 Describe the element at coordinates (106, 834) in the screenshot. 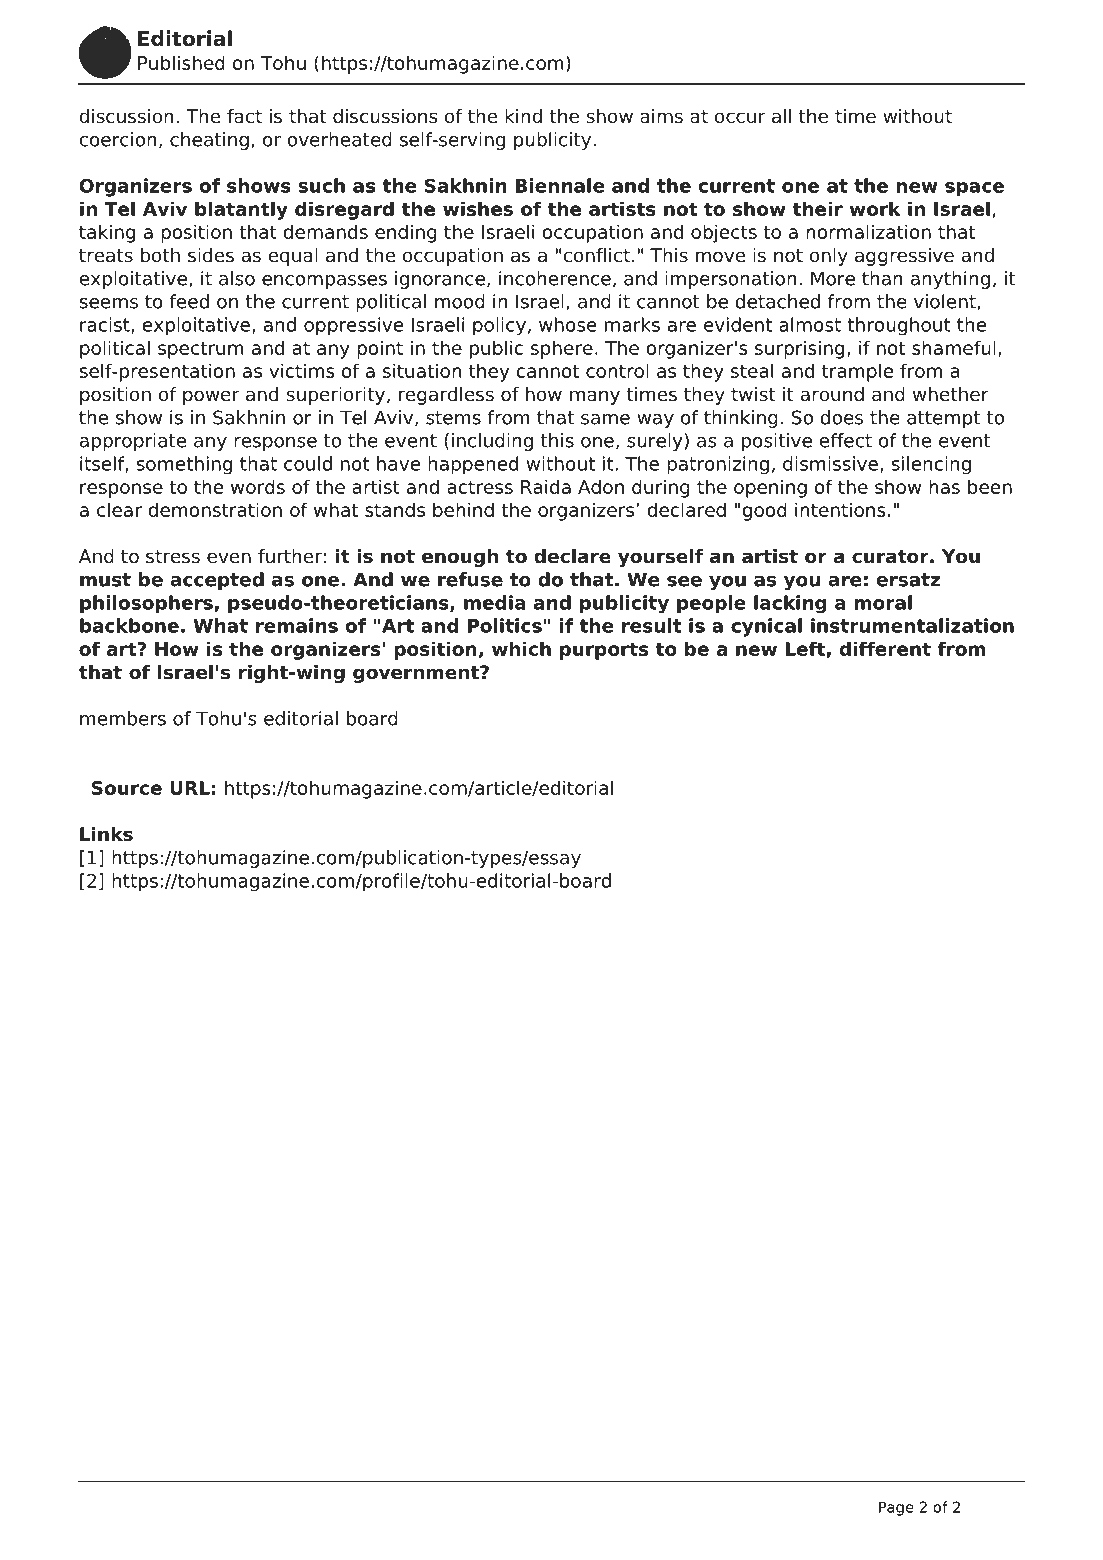

I see `Links` at that location.
